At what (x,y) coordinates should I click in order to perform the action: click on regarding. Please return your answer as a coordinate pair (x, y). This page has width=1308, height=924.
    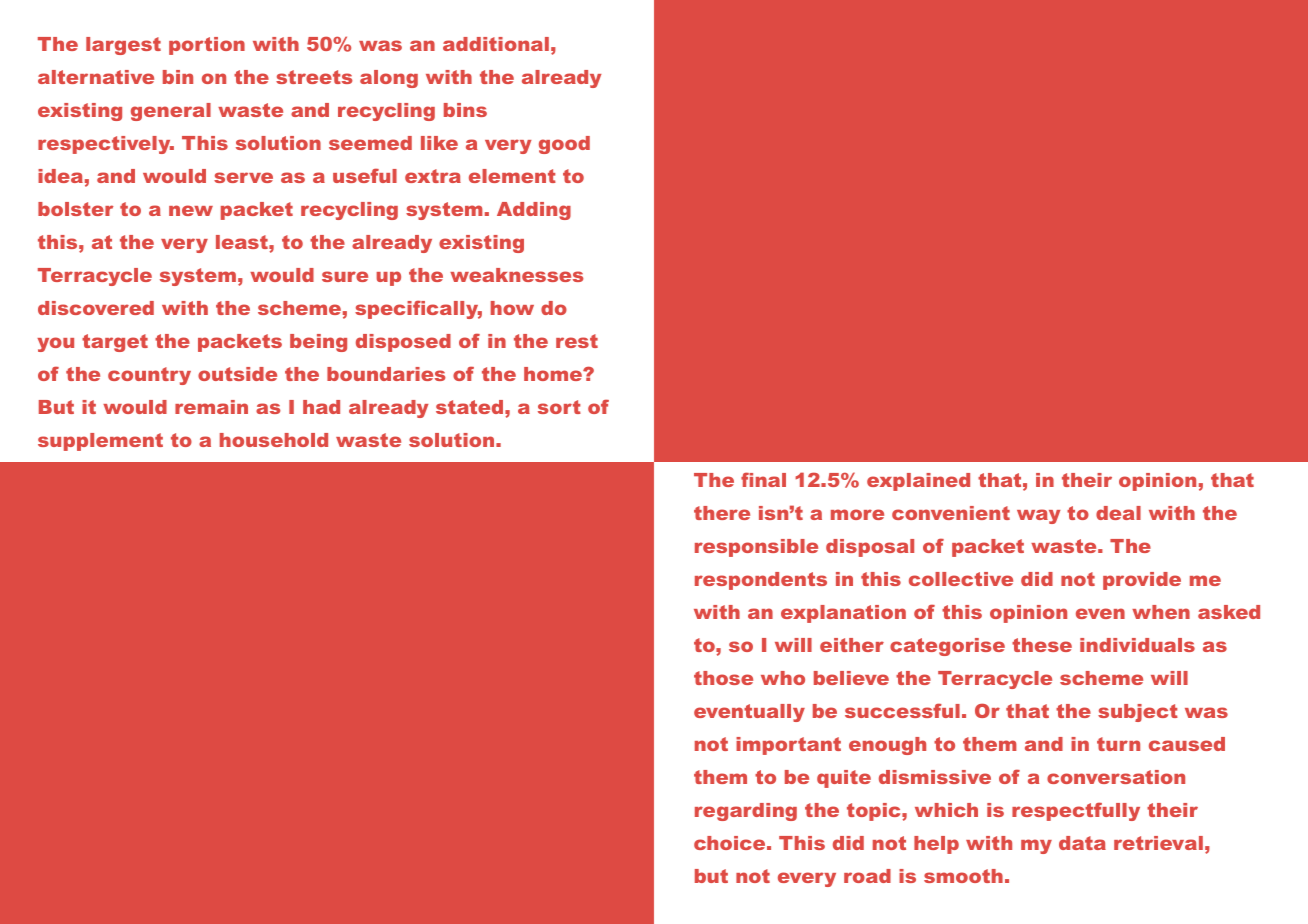
    Looking at the image, I should click on (746, 812).
